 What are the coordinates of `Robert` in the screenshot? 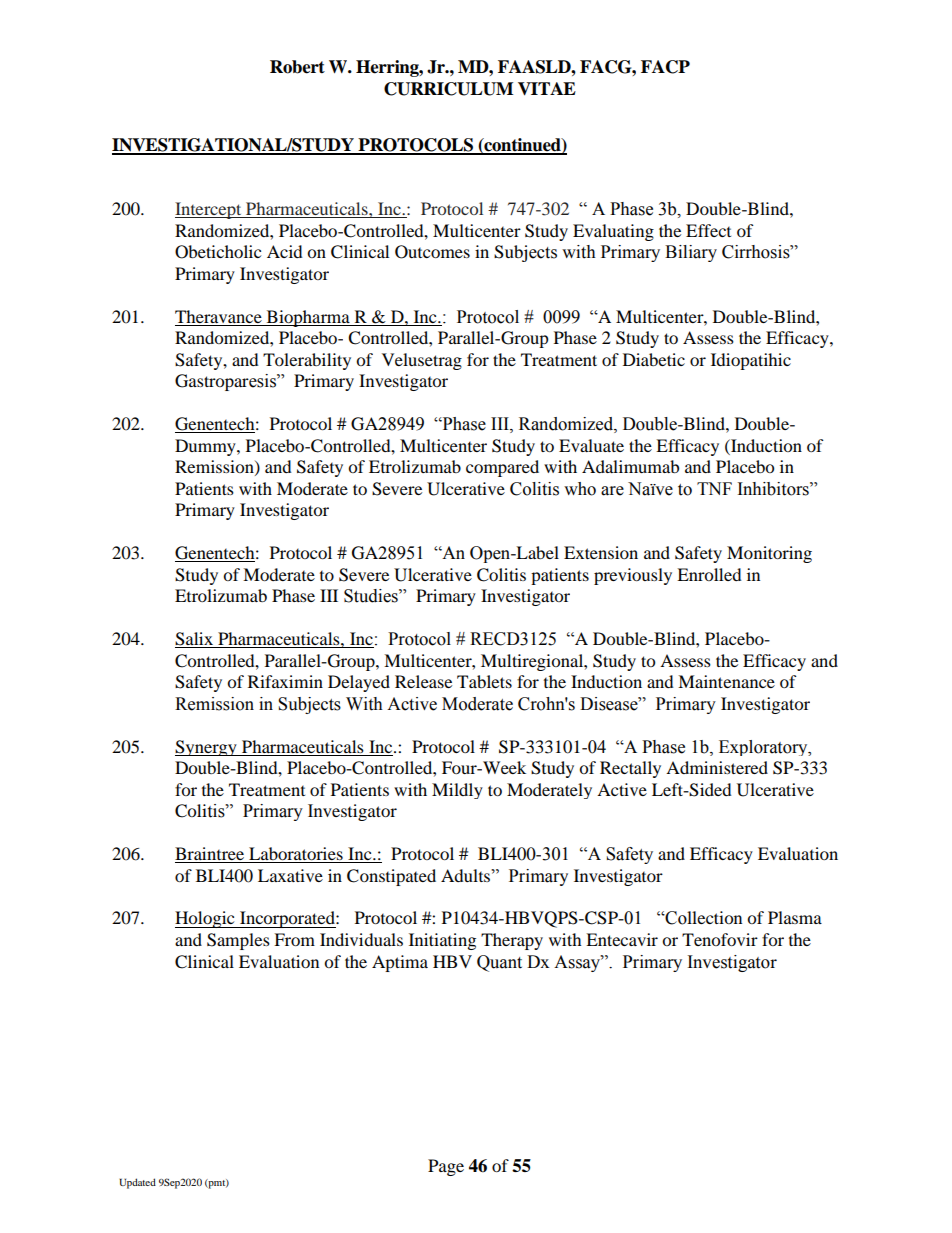 It's located at (297, 67).
